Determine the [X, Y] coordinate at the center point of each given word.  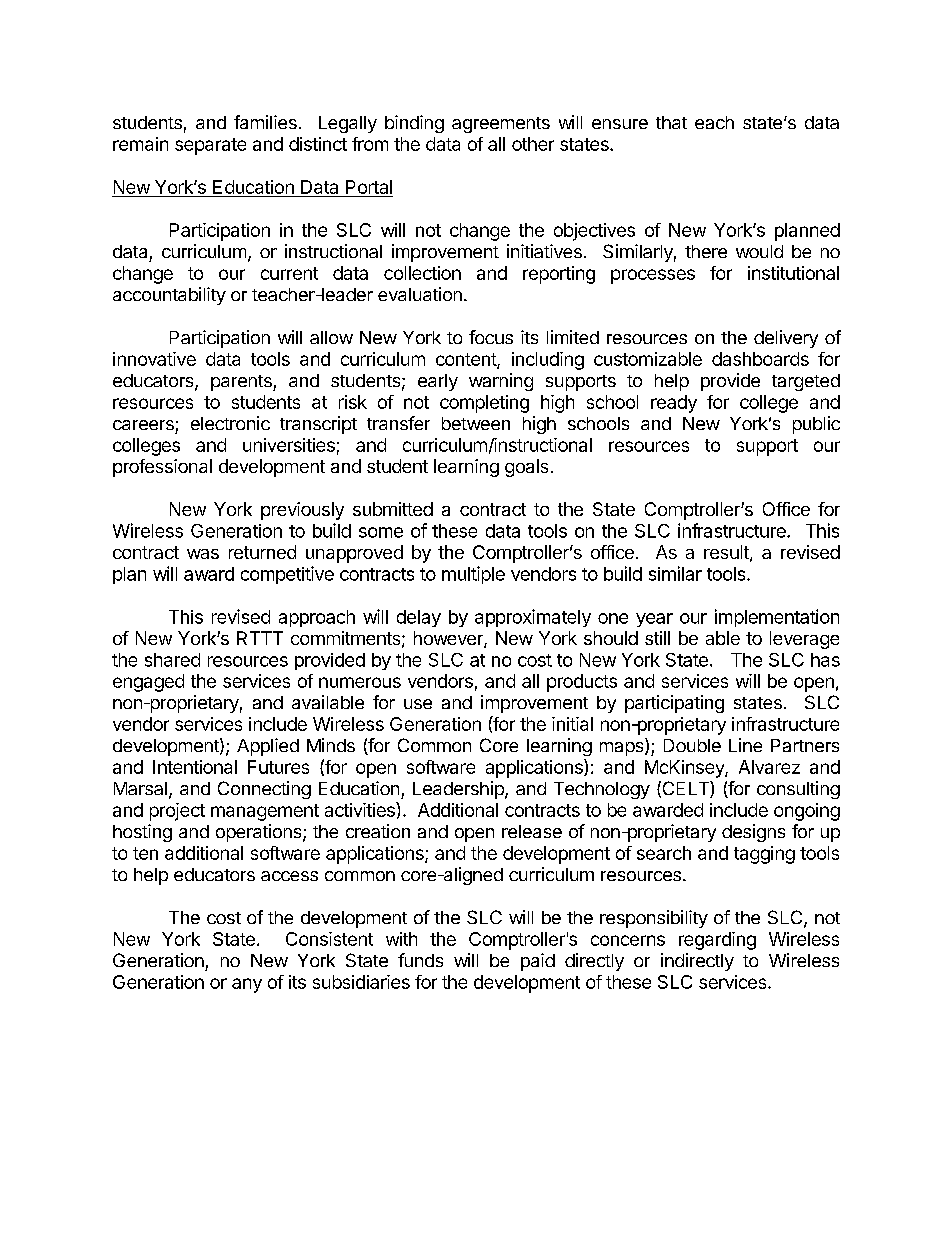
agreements [501, 125]
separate [210, 146]
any [247, 985]
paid [538, 962]
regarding [717, 941]
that [671, 122]
